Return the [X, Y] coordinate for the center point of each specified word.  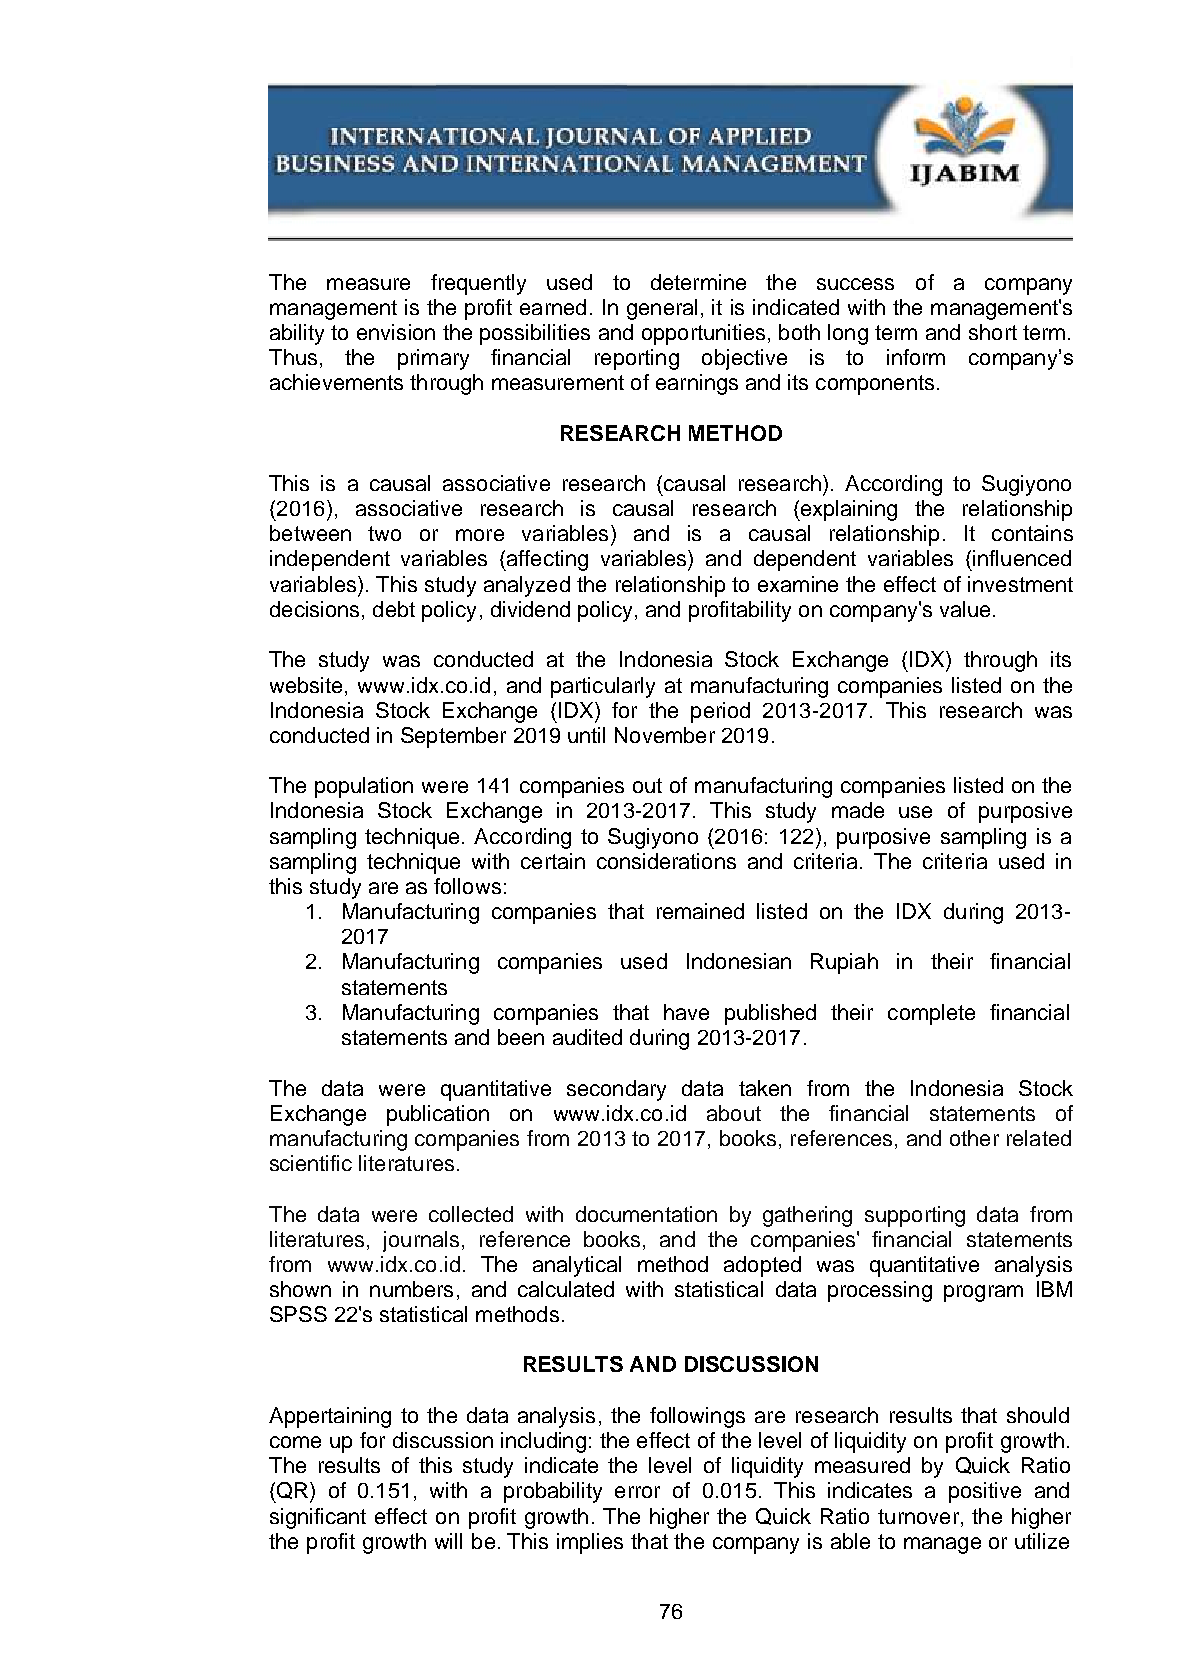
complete [931, 1014]
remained [700, 911]
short [993, 332]
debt [394, 609]
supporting [915, 1216]
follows [467, 886]
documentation [646, 1214]
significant [318, 1518]
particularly [603, 687]
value [965, 609]
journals [421, 1241]
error [637, 1492]
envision [396, 332]
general [662, 309]
